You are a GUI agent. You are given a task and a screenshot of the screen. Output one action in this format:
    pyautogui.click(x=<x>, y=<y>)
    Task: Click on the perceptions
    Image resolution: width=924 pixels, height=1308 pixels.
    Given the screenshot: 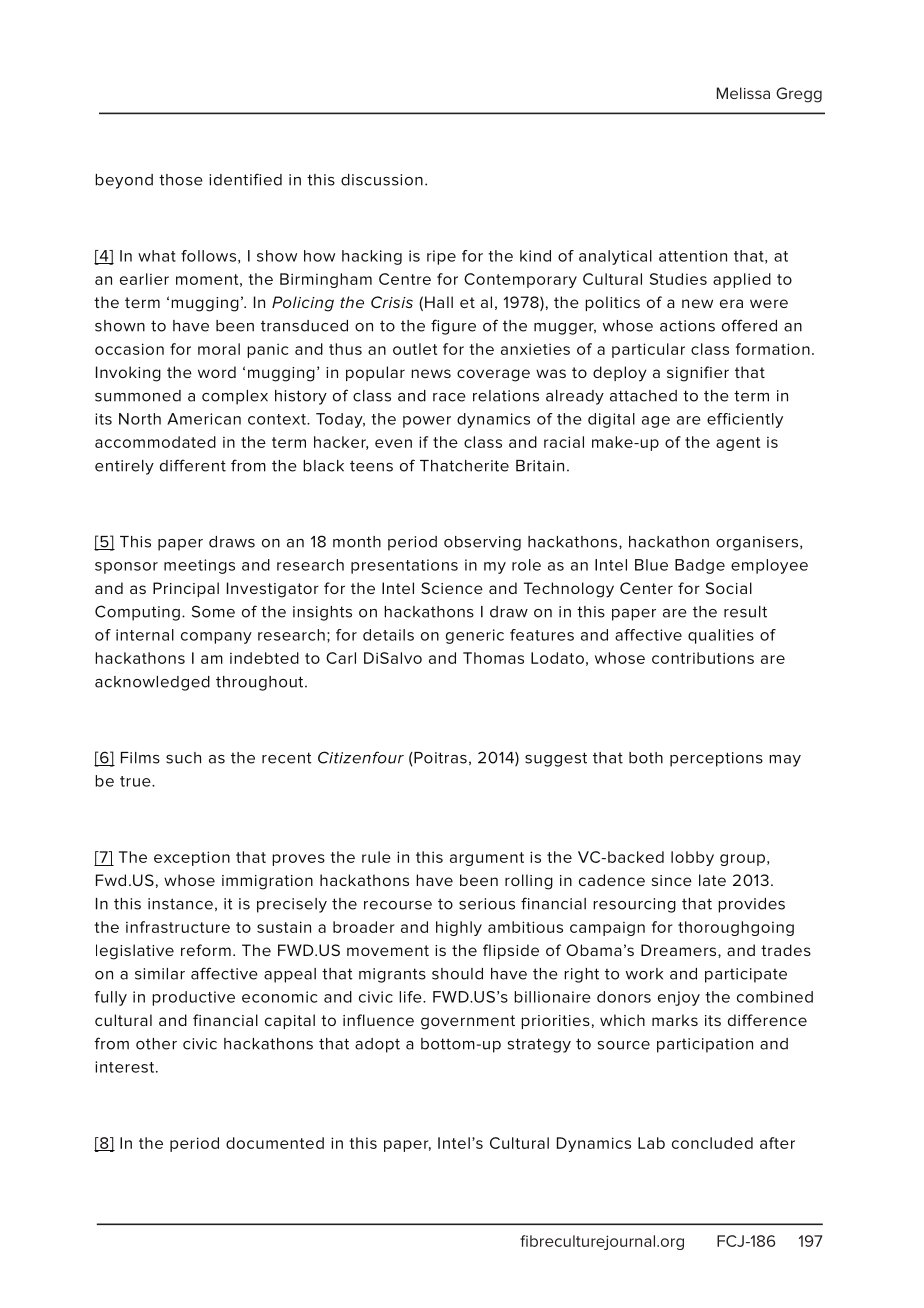 What is the action you would take?
    pyautogui.click(x=716, y=759)
